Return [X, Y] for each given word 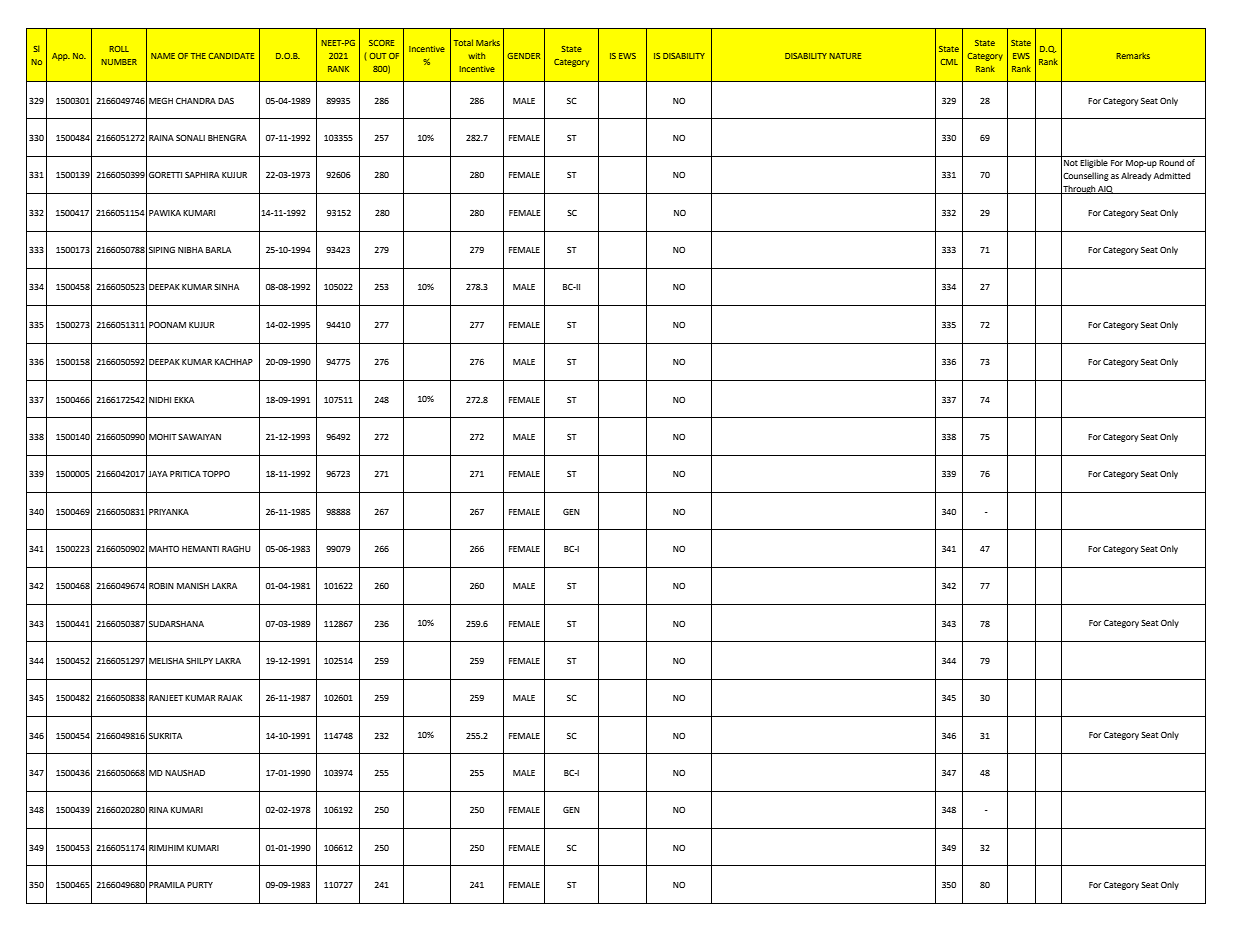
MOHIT [163, 437]
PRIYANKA [169, 512]
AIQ [1105, 189]
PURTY [200, 885]
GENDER [524, 56]
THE [198, 56]
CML [949, 62]
